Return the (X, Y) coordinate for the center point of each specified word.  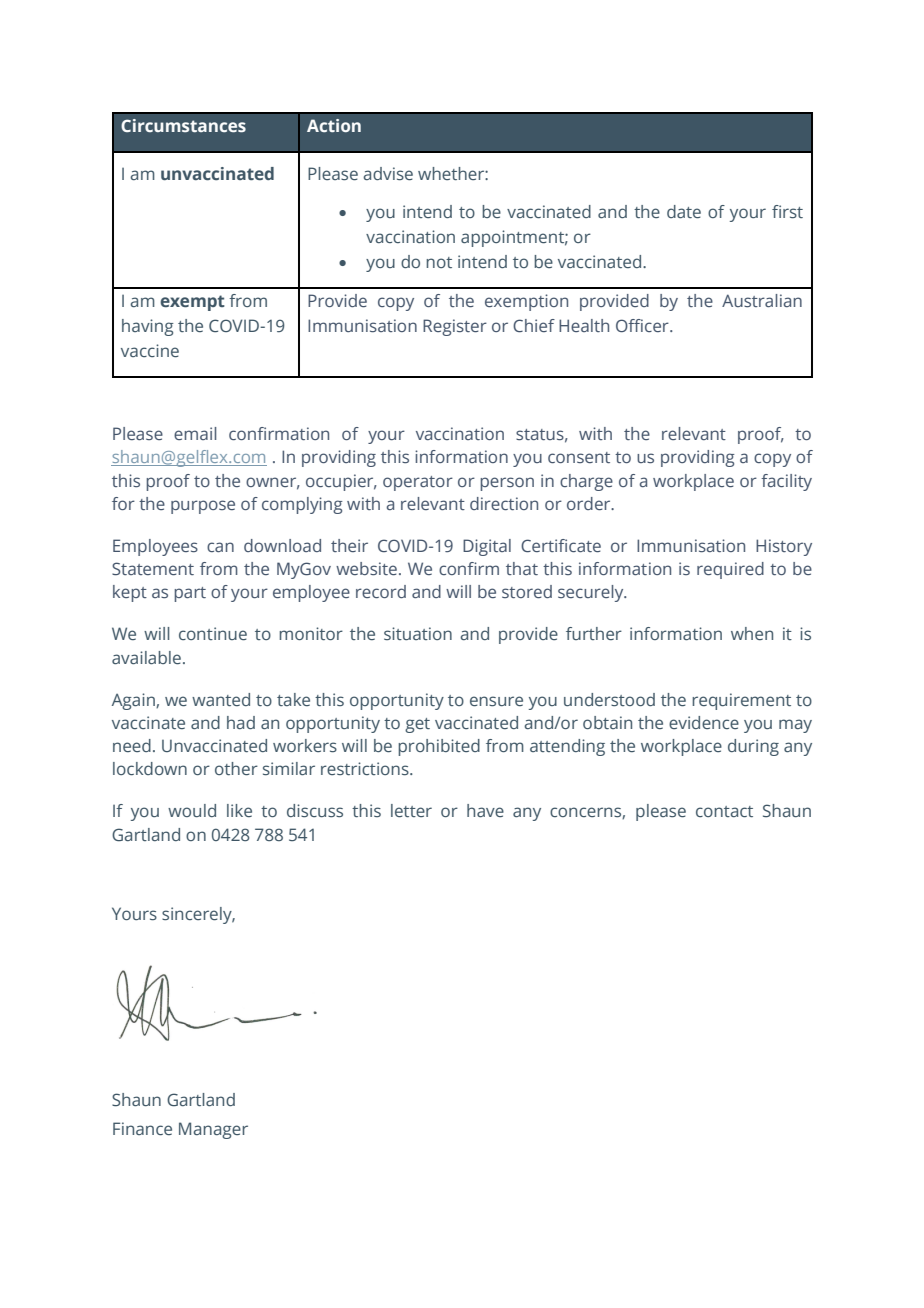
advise (388, 174)
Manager (213, 1130)
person (507, 484)
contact (724, 811)
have (485, 810)
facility (786, 482)
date (684, 212)
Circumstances (183, 126)
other (236, 769)
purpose (203, 507)
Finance (142, 1128)
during (753, 747)
